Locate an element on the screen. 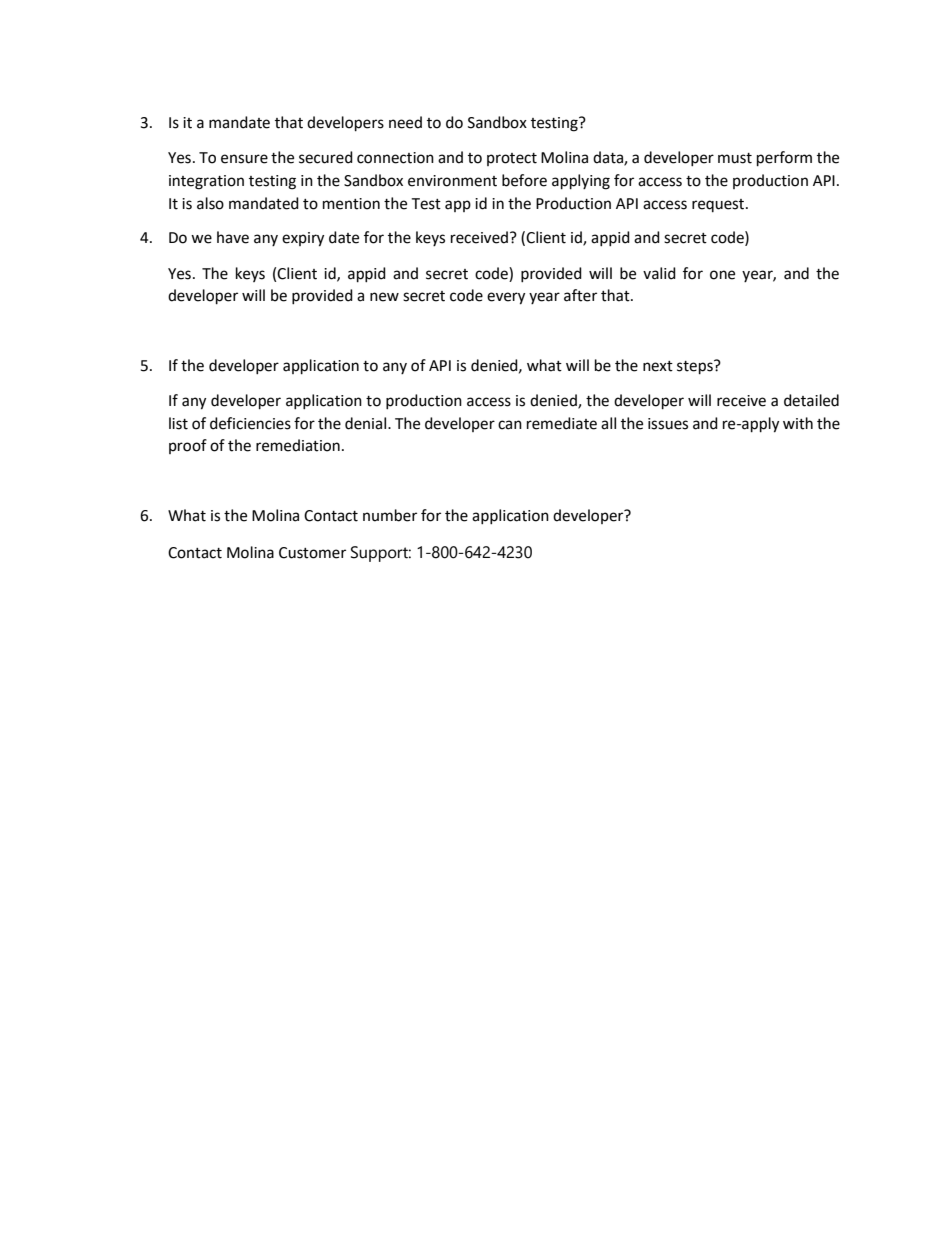 The image size is (952, 1233). number is located at coordinates (390, 515).
